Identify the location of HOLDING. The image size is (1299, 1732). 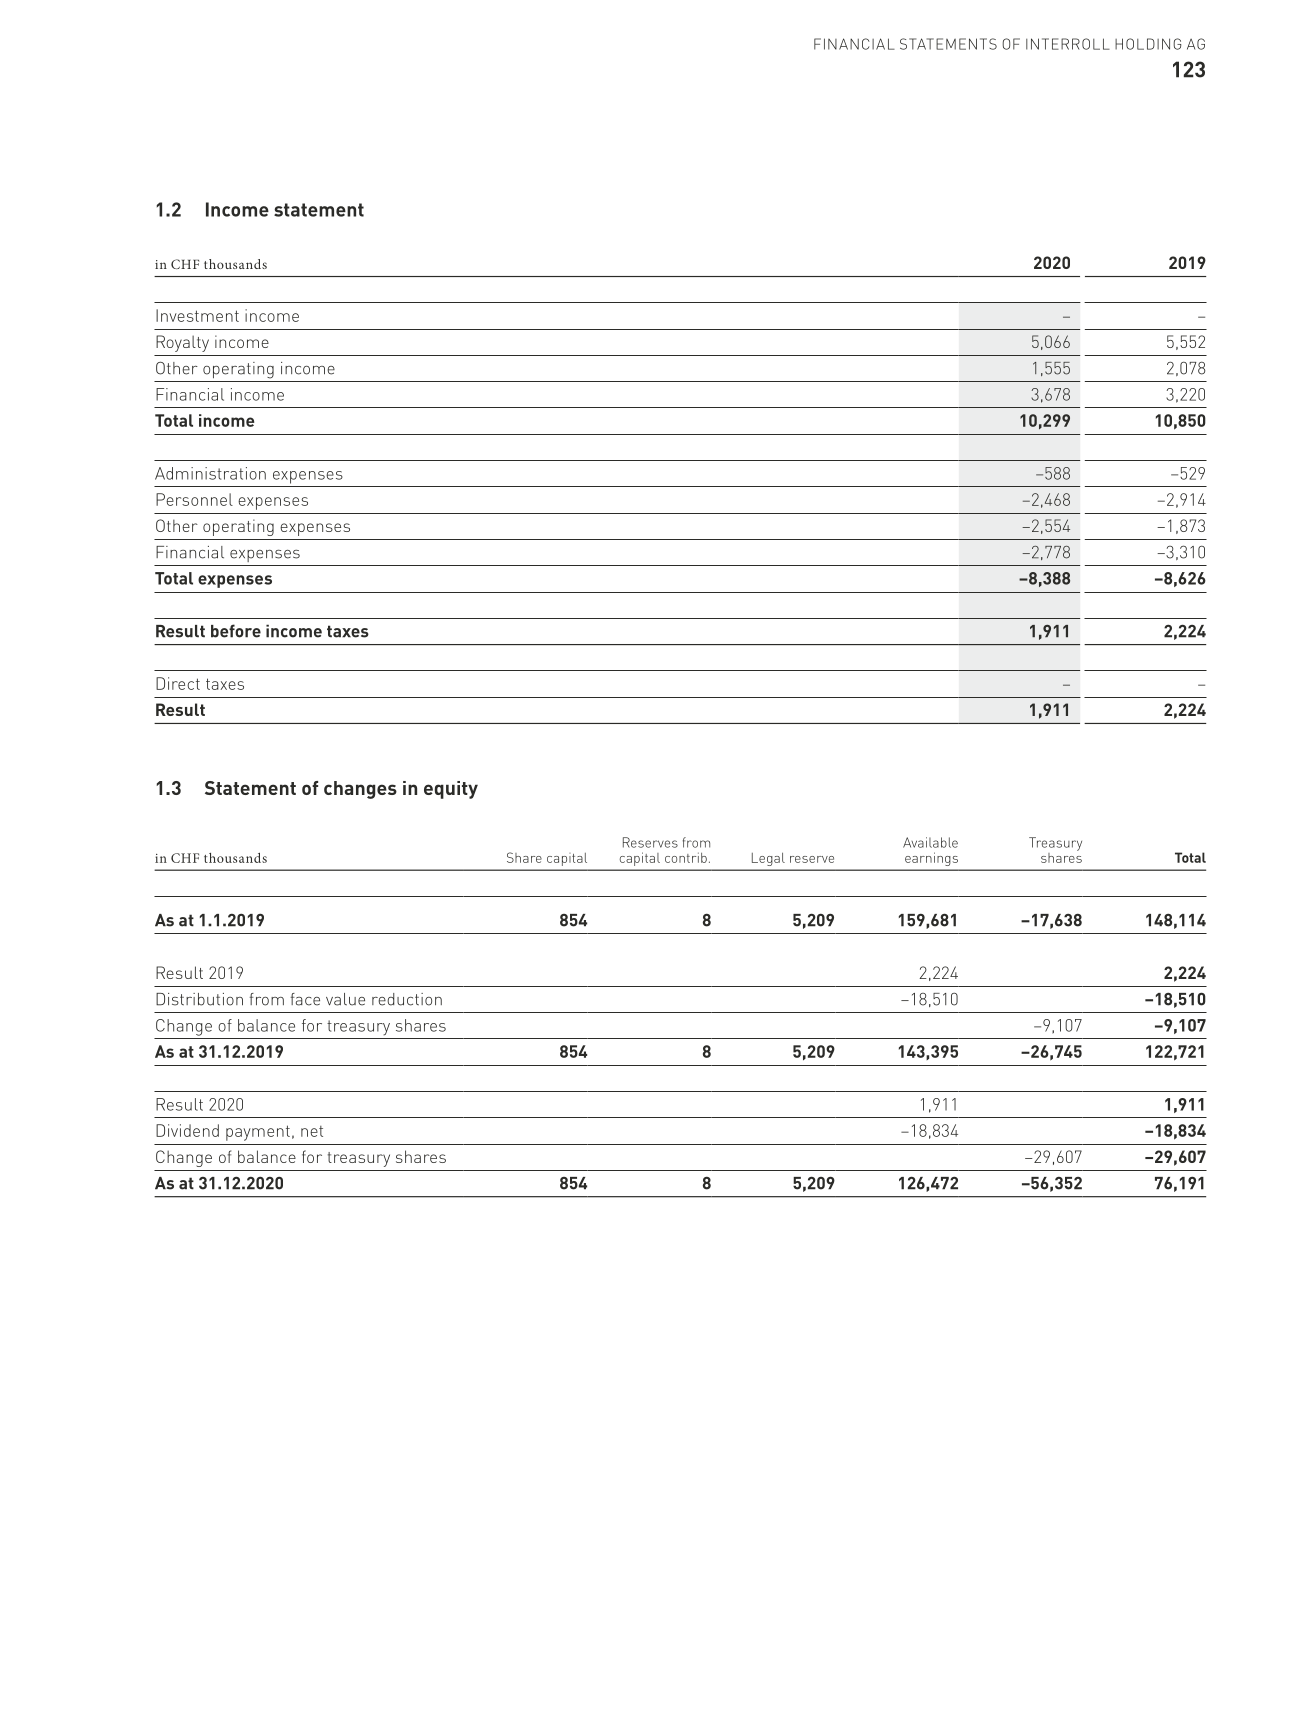
(1148, 44).
